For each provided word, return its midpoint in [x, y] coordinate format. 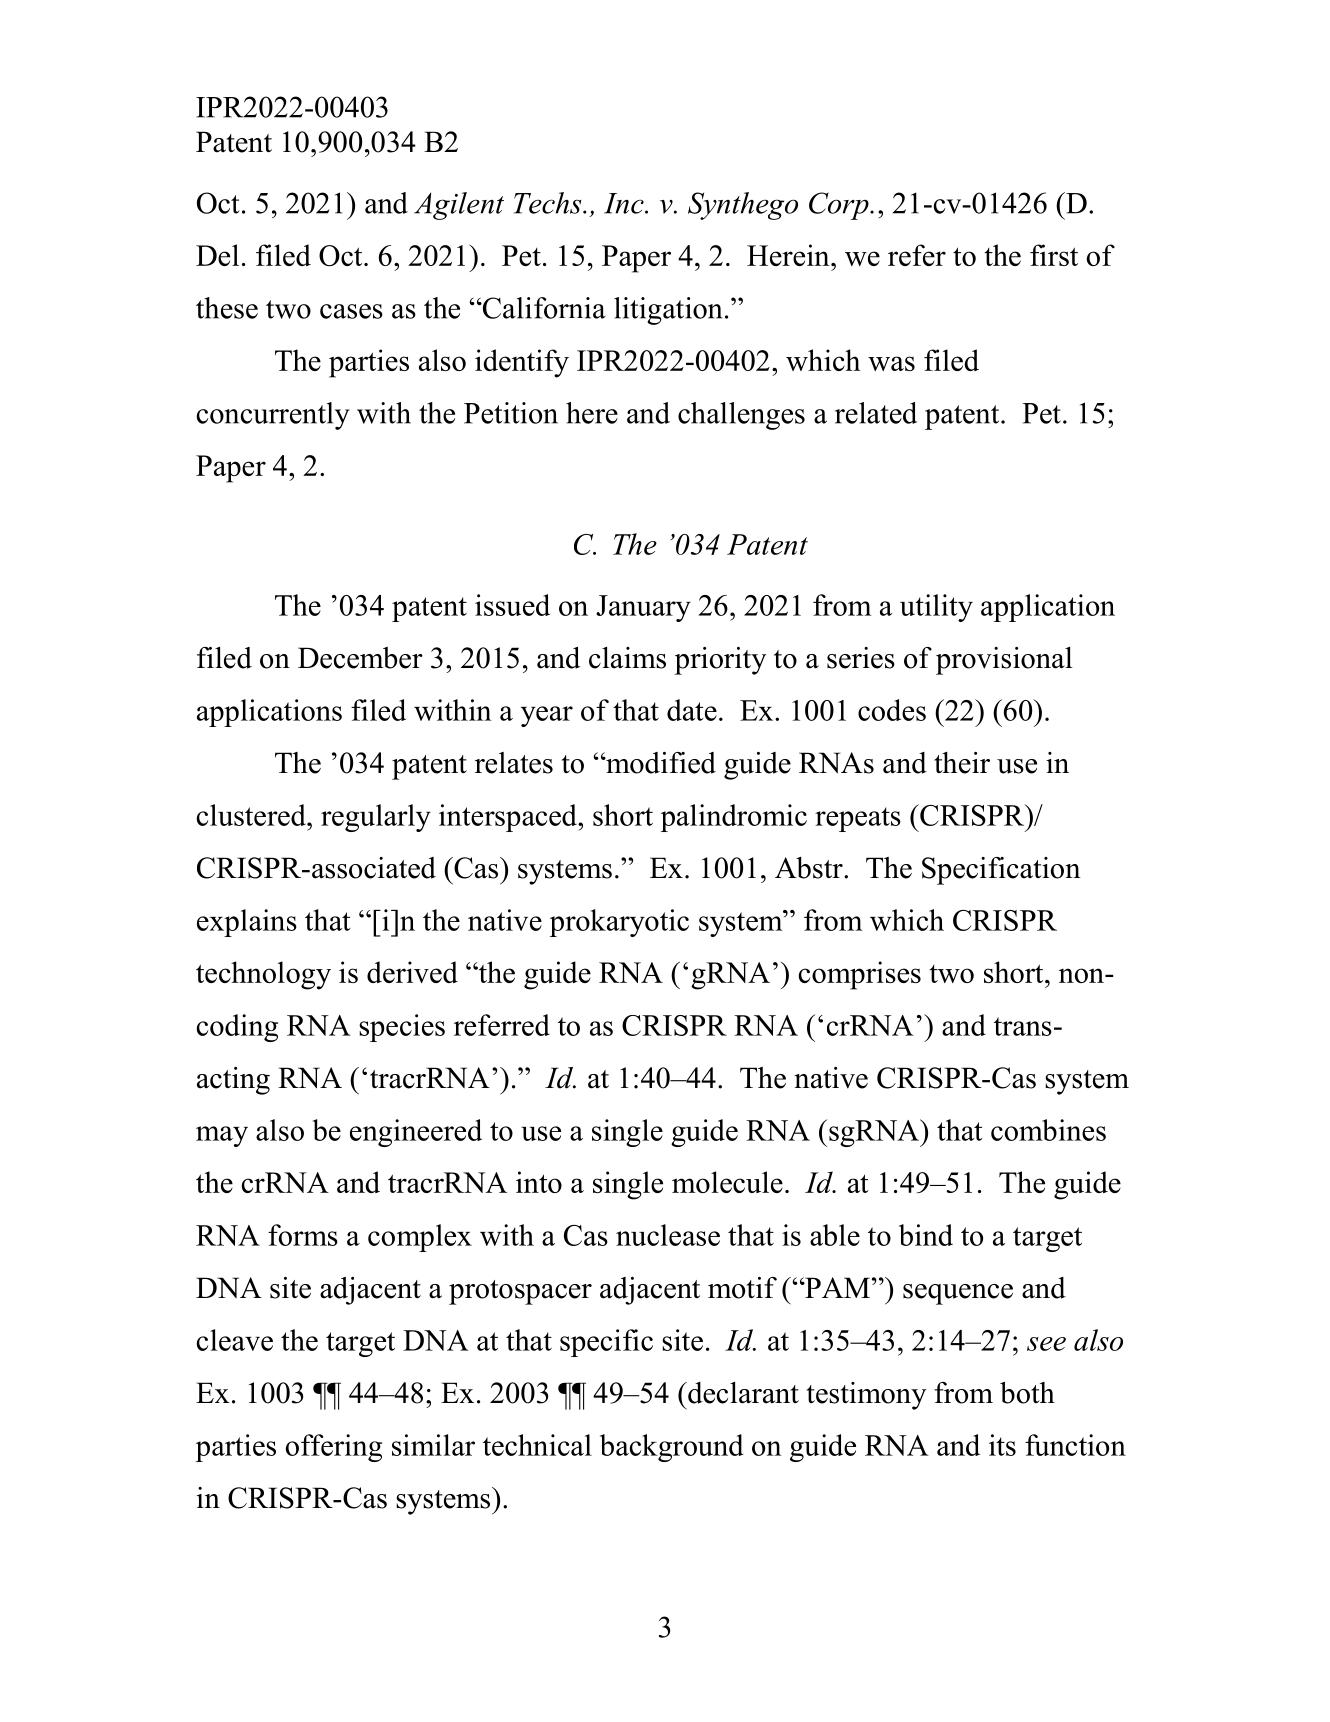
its [1002, 1445]
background [672, 1448]
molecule [727, 1182]
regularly [376, 818]
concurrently [273, 416]
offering [334, 1448]
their [962, 763]
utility [936, 608]
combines [1048, 1130]
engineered [416, 1133]
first [1054, 255]
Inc [625, 203]
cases [351, 311]
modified [660, 763]
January [643, 608]
